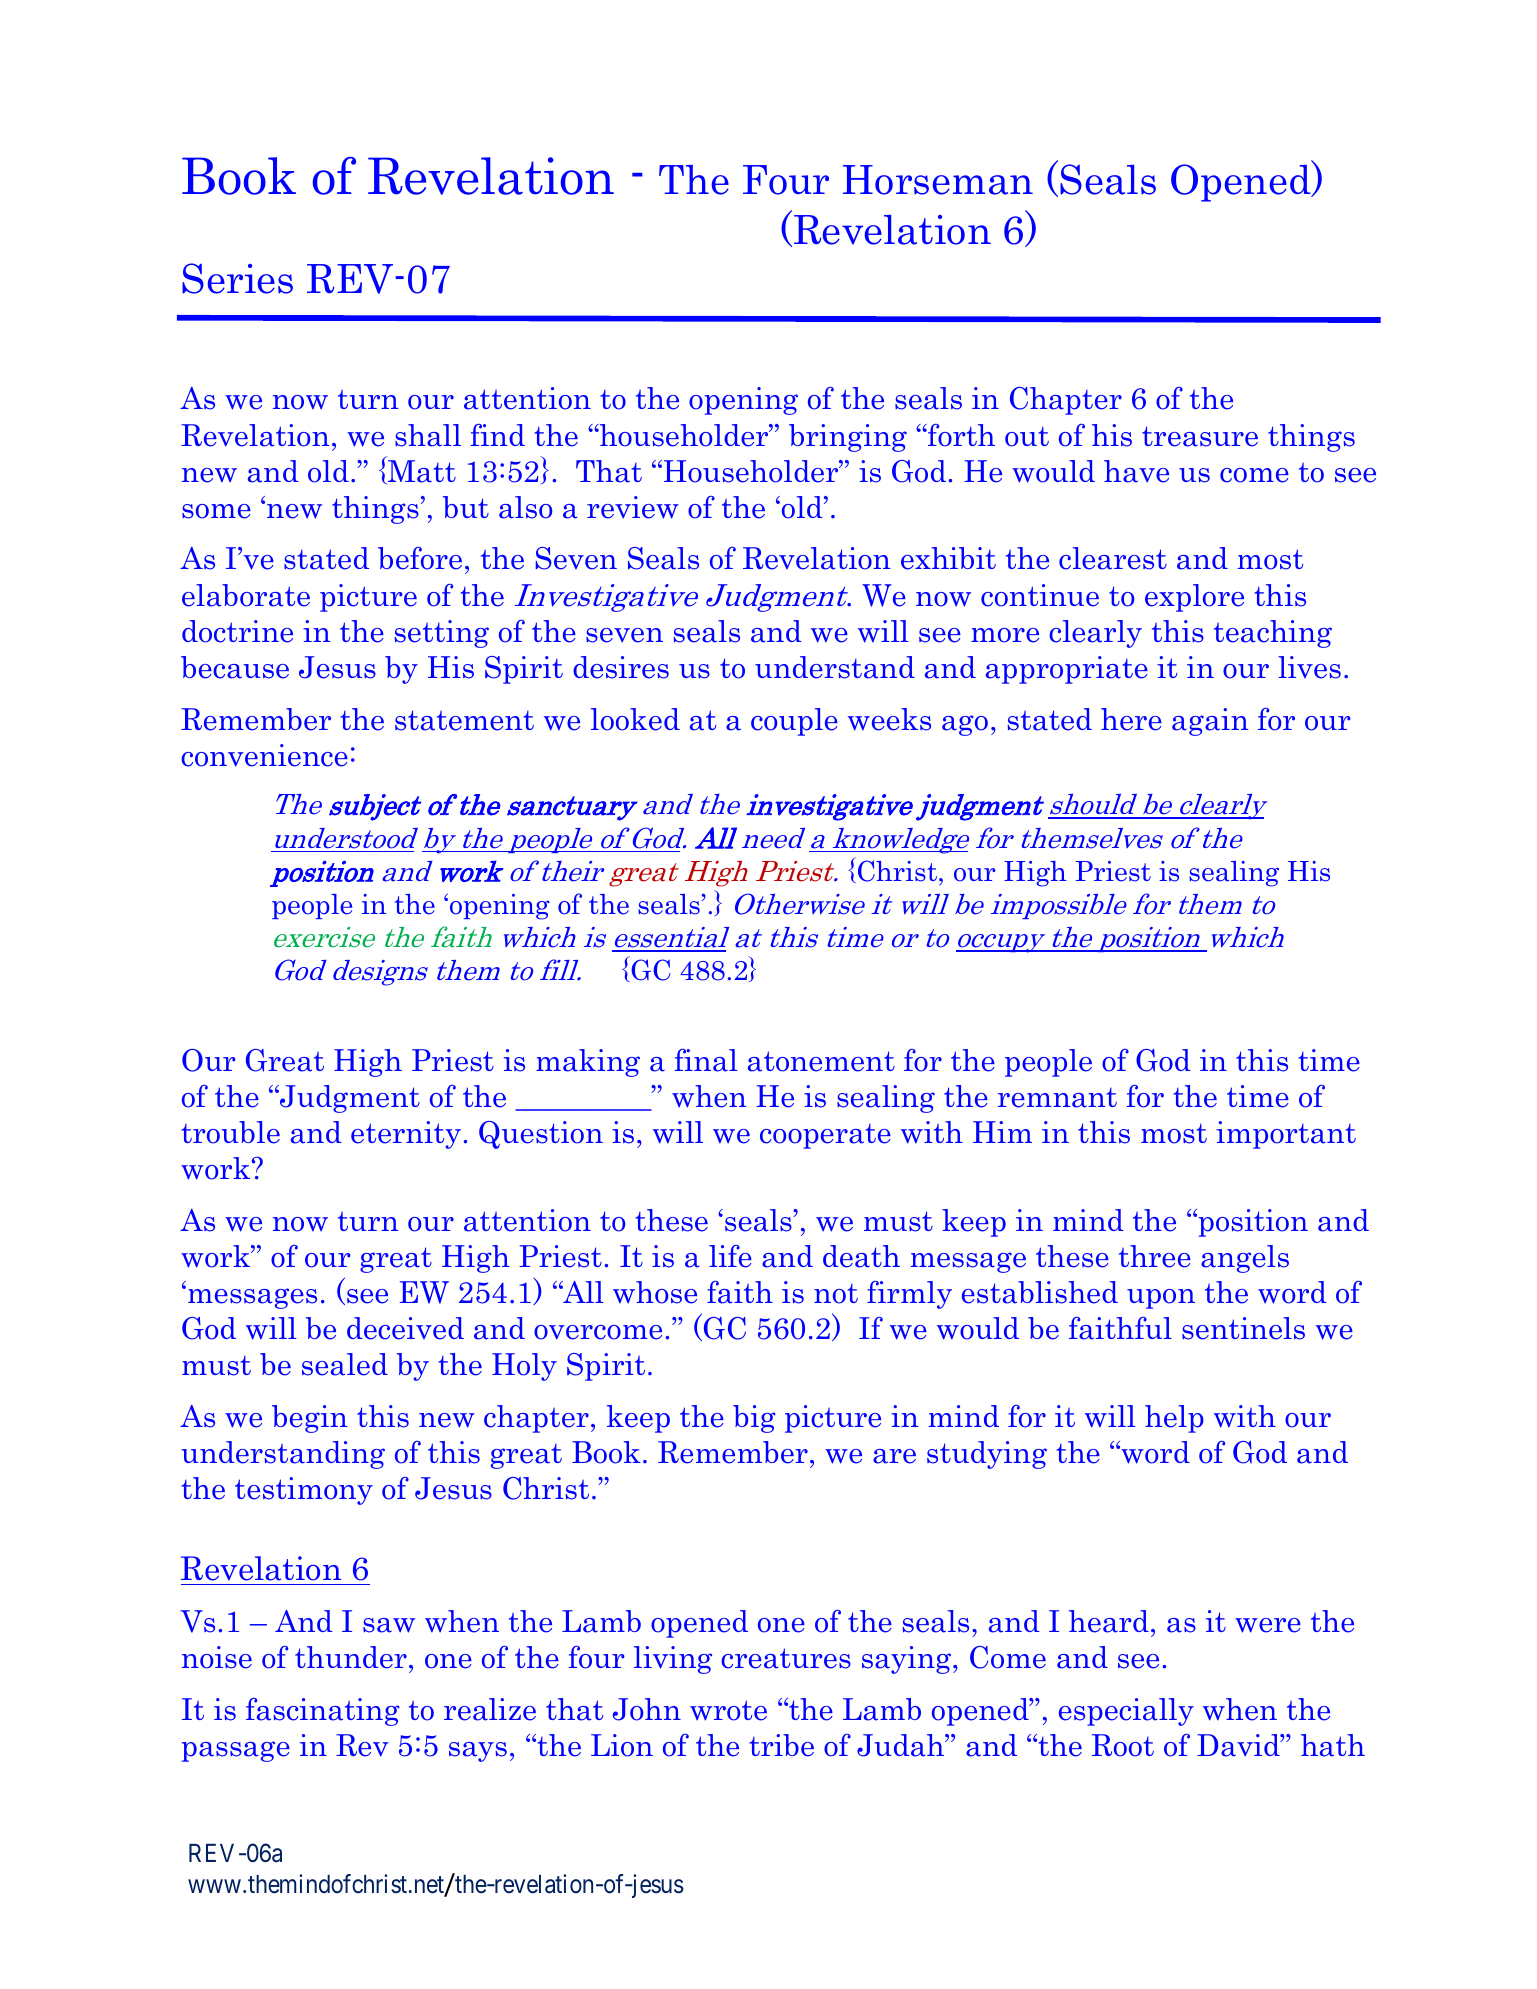 The image size is (1537, 1989). What do you see at coordinates (938, 180) in the screenshot?
I see `Horseman` at bounding box center [938, 180].
